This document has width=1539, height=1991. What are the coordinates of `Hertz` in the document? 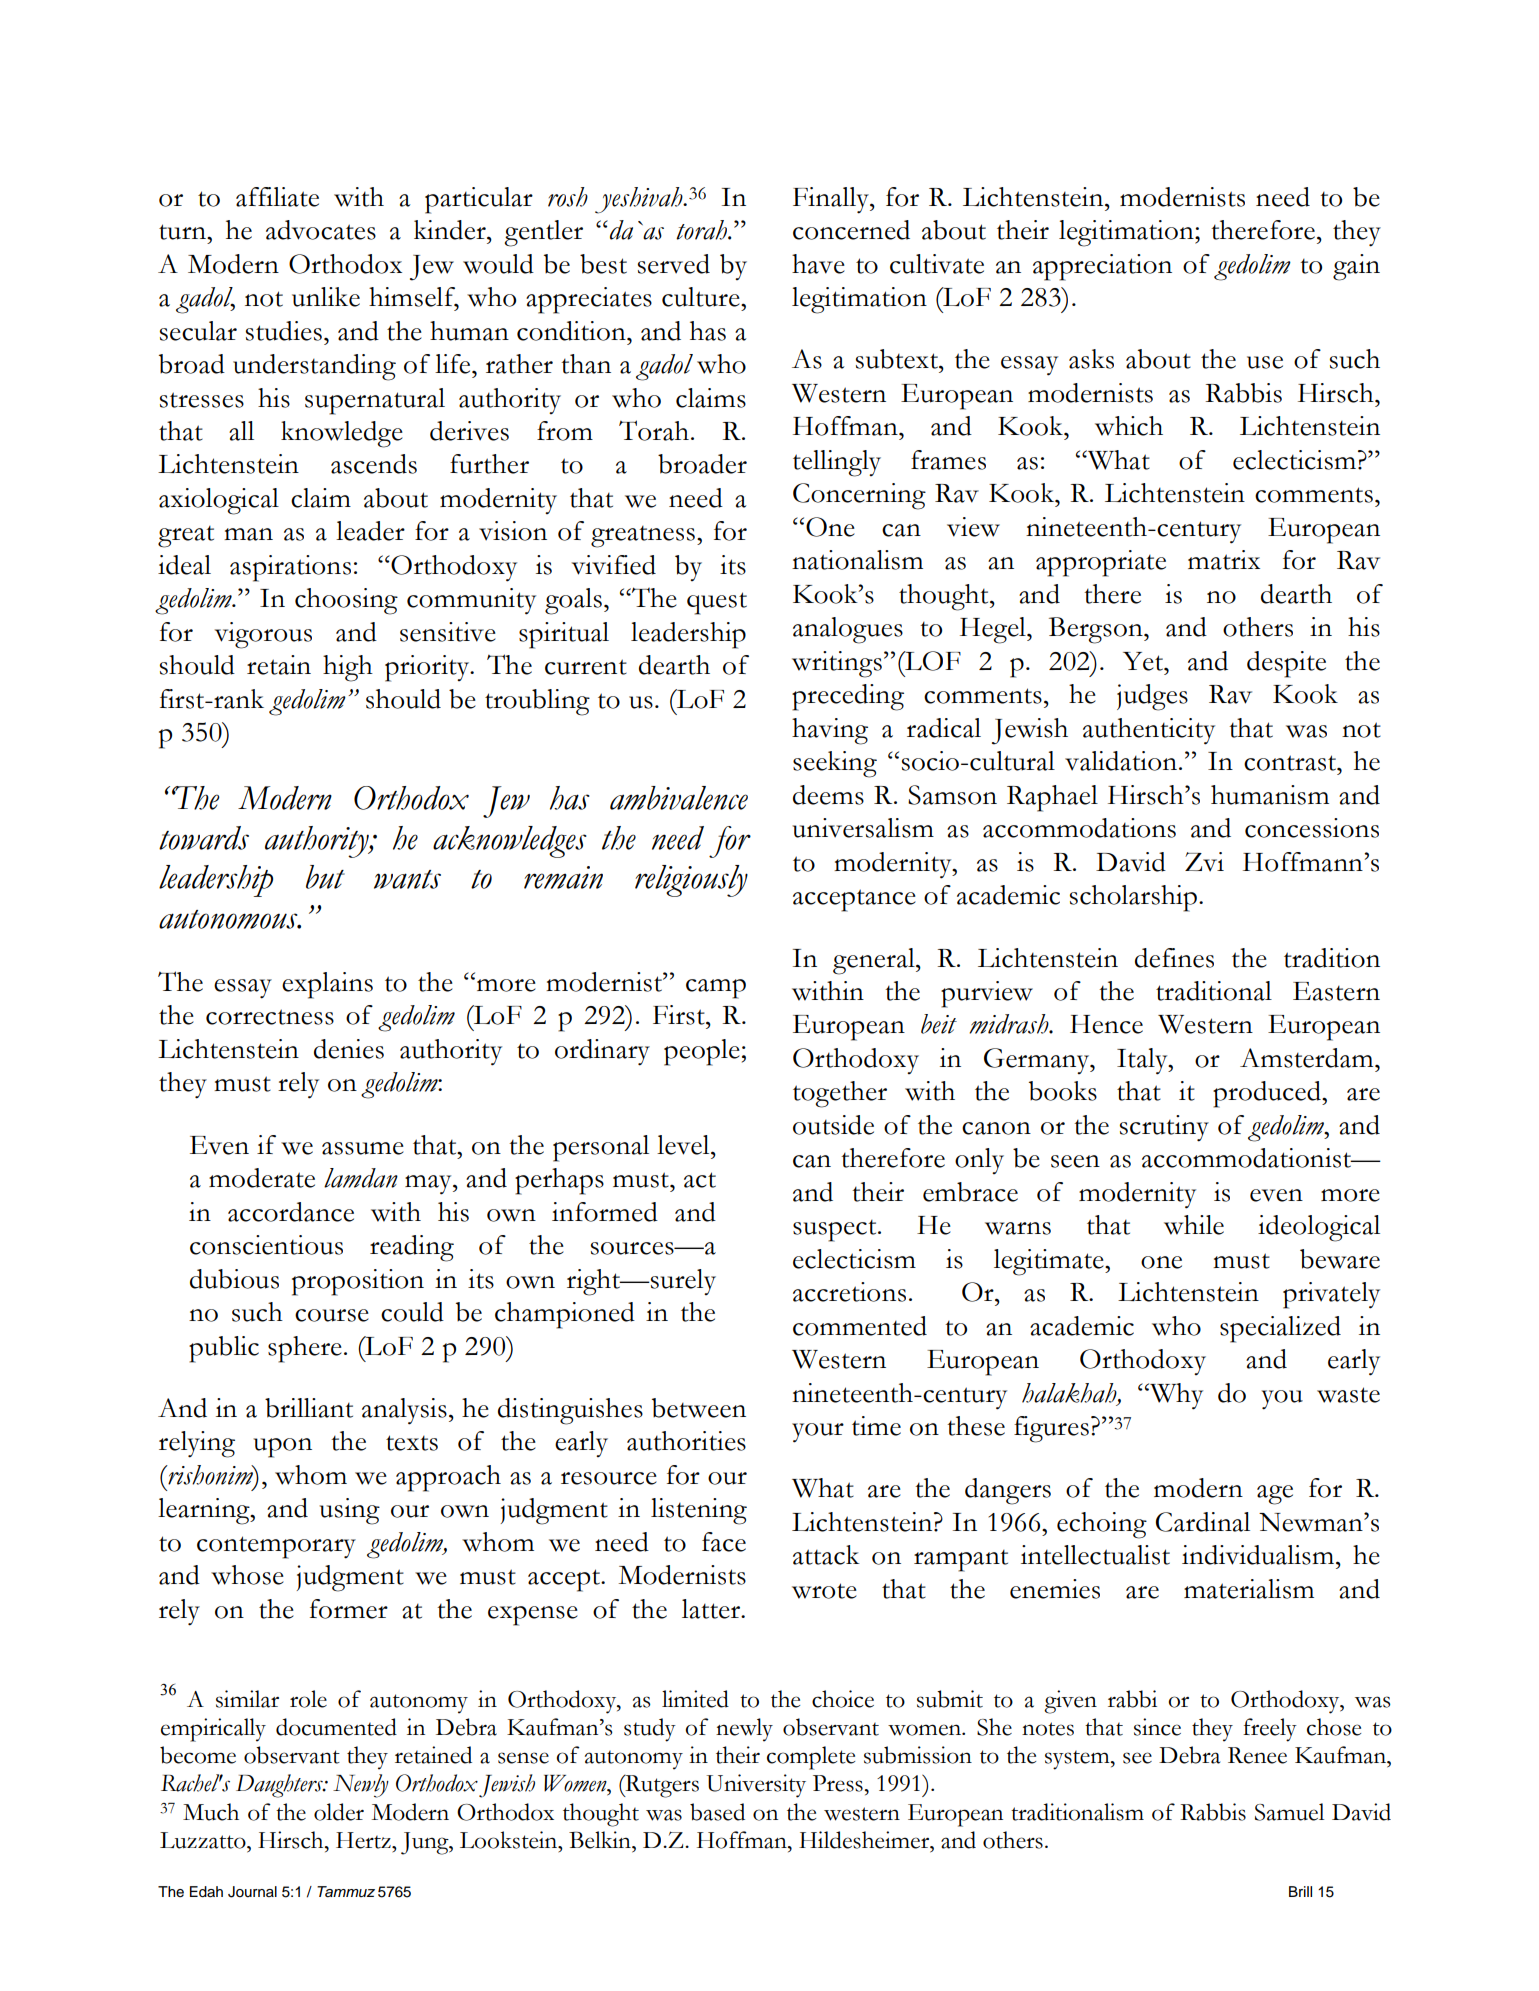 It's located at (364, 1840).
